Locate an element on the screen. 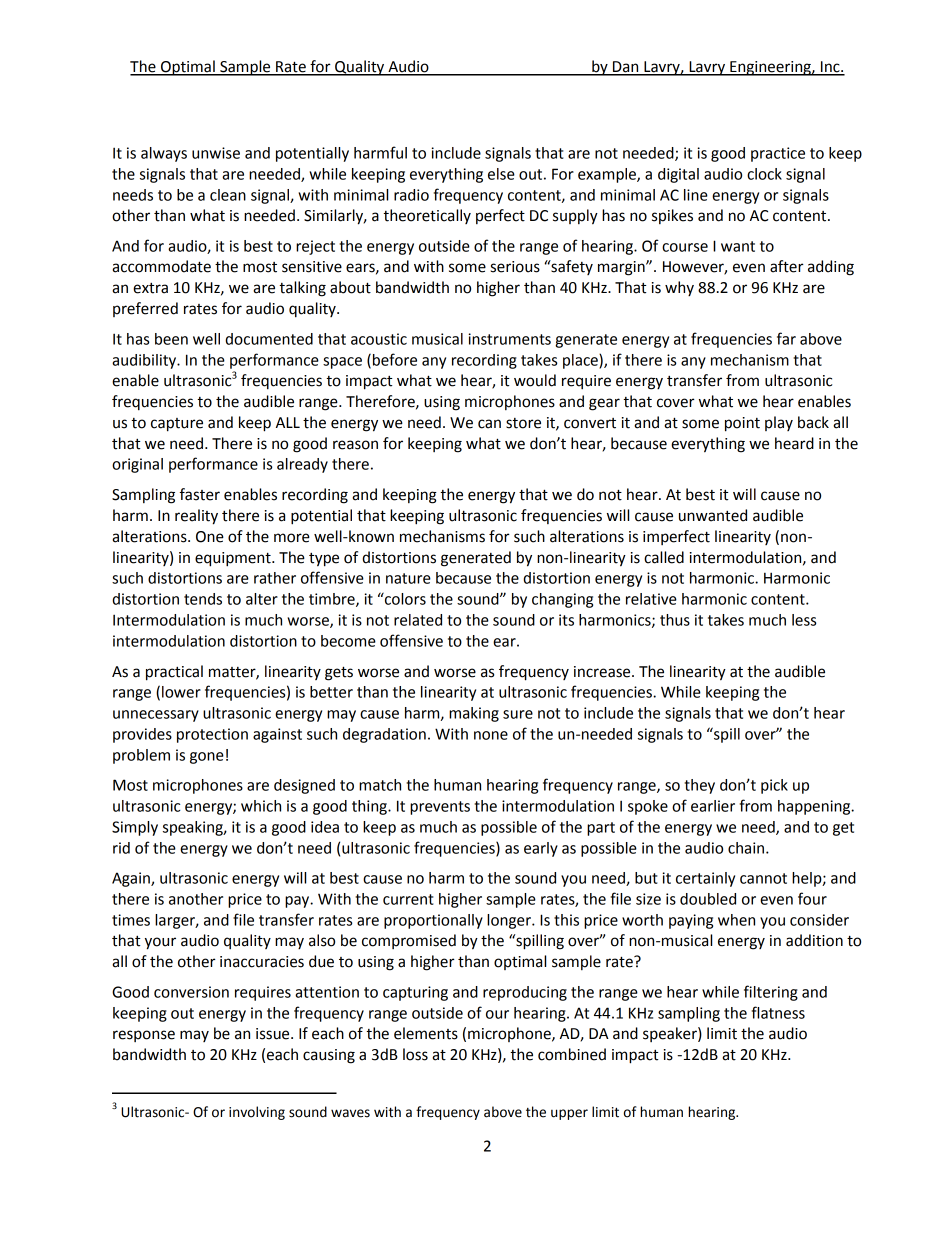  tends is located at coordinates (203, 599).
